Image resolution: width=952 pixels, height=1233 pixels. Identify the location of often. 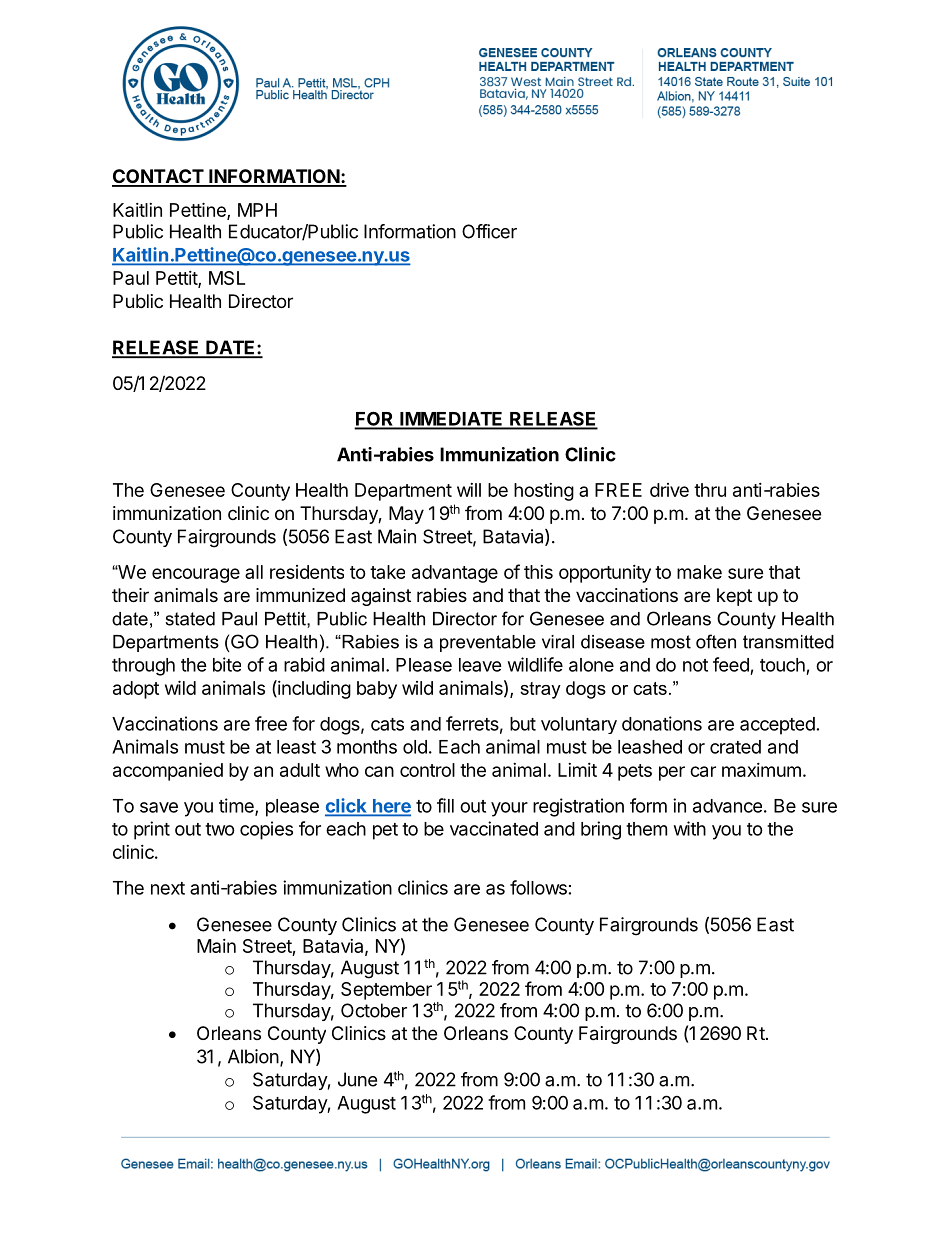
(716, 641).
